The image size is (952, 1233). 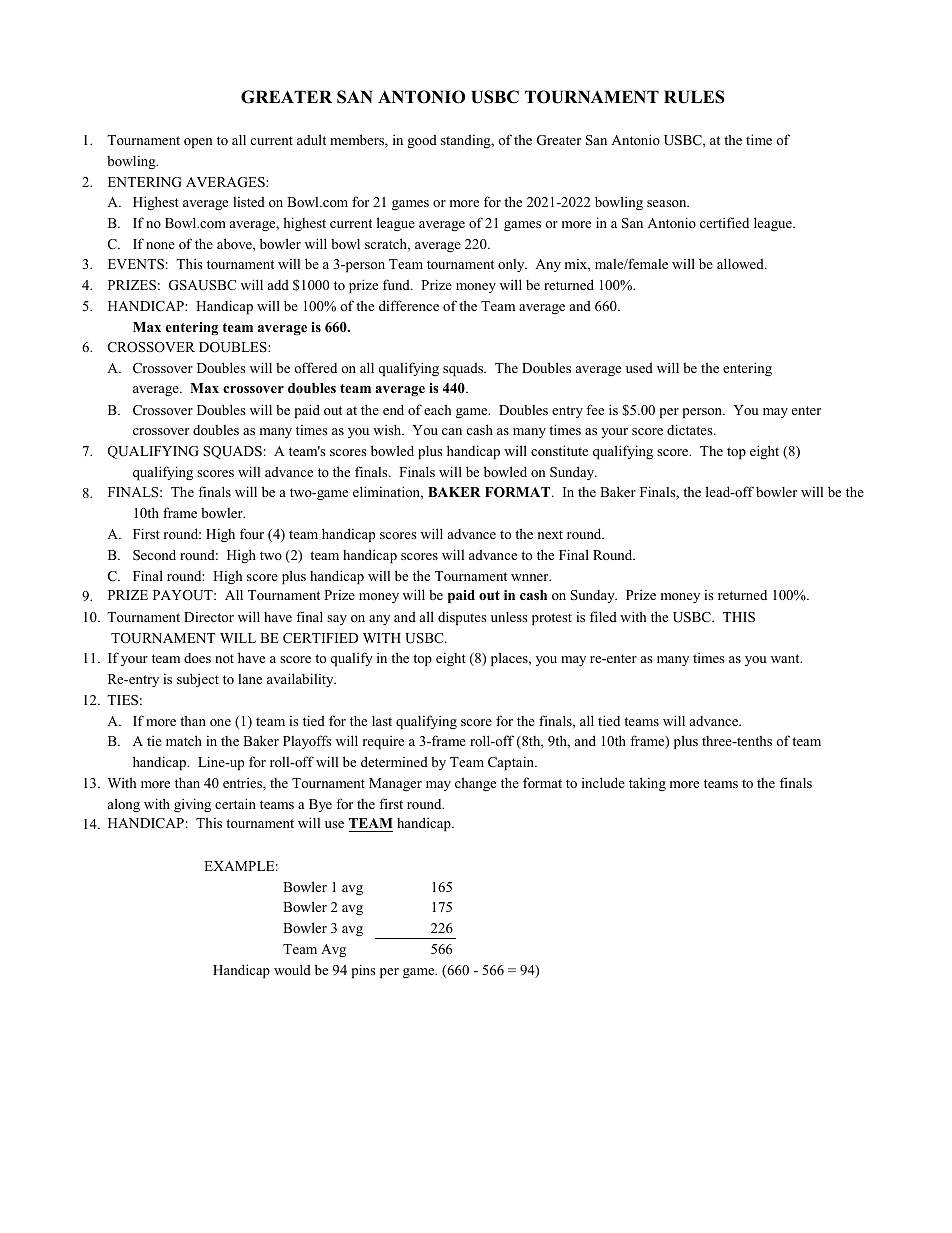 What do you see at coordinates (462, 618) in the document?
I see `disputes` at bounding box center [462, 618].
